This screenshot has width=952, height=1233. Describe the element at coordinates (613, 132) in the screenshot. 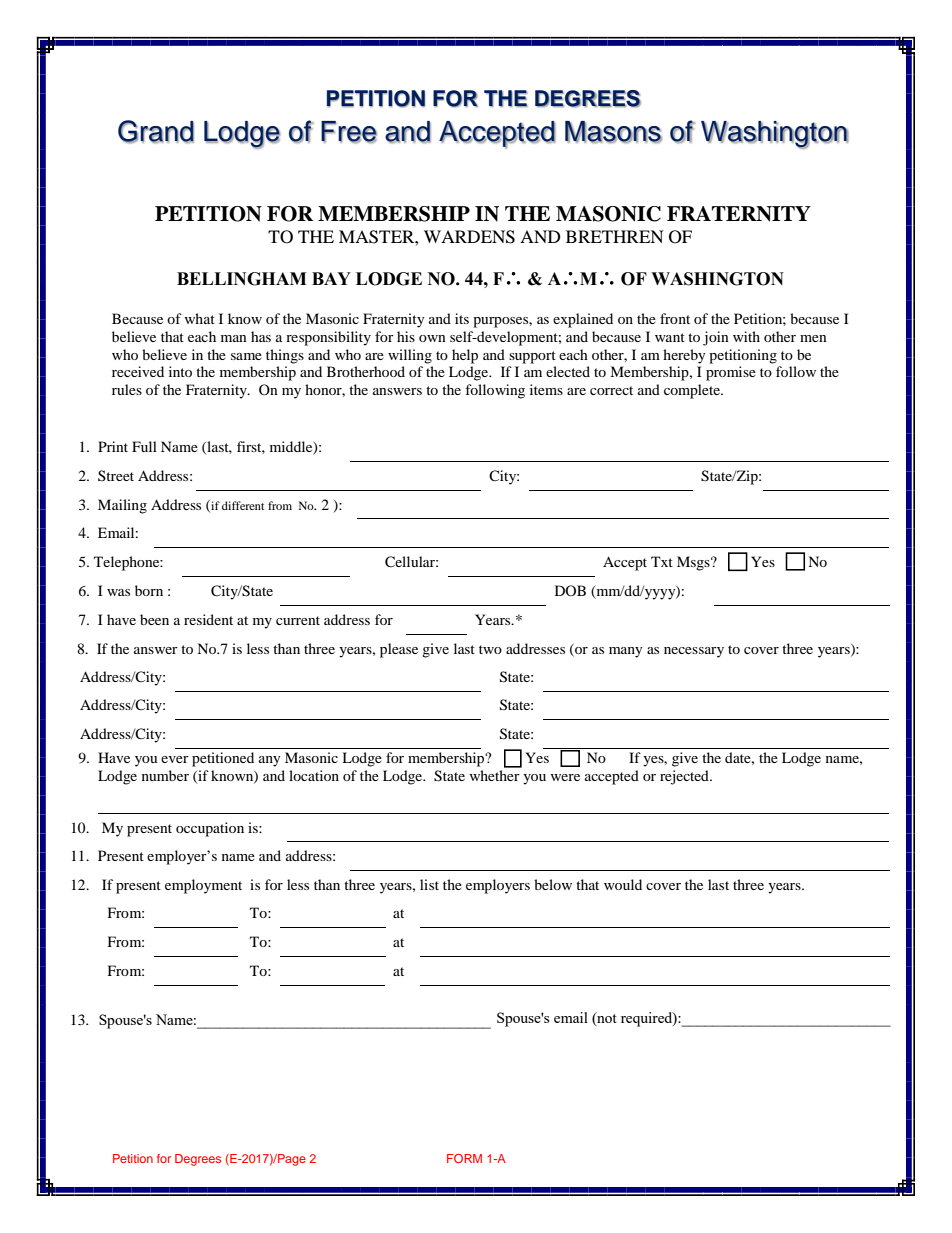

I see `Masons` at that location.
